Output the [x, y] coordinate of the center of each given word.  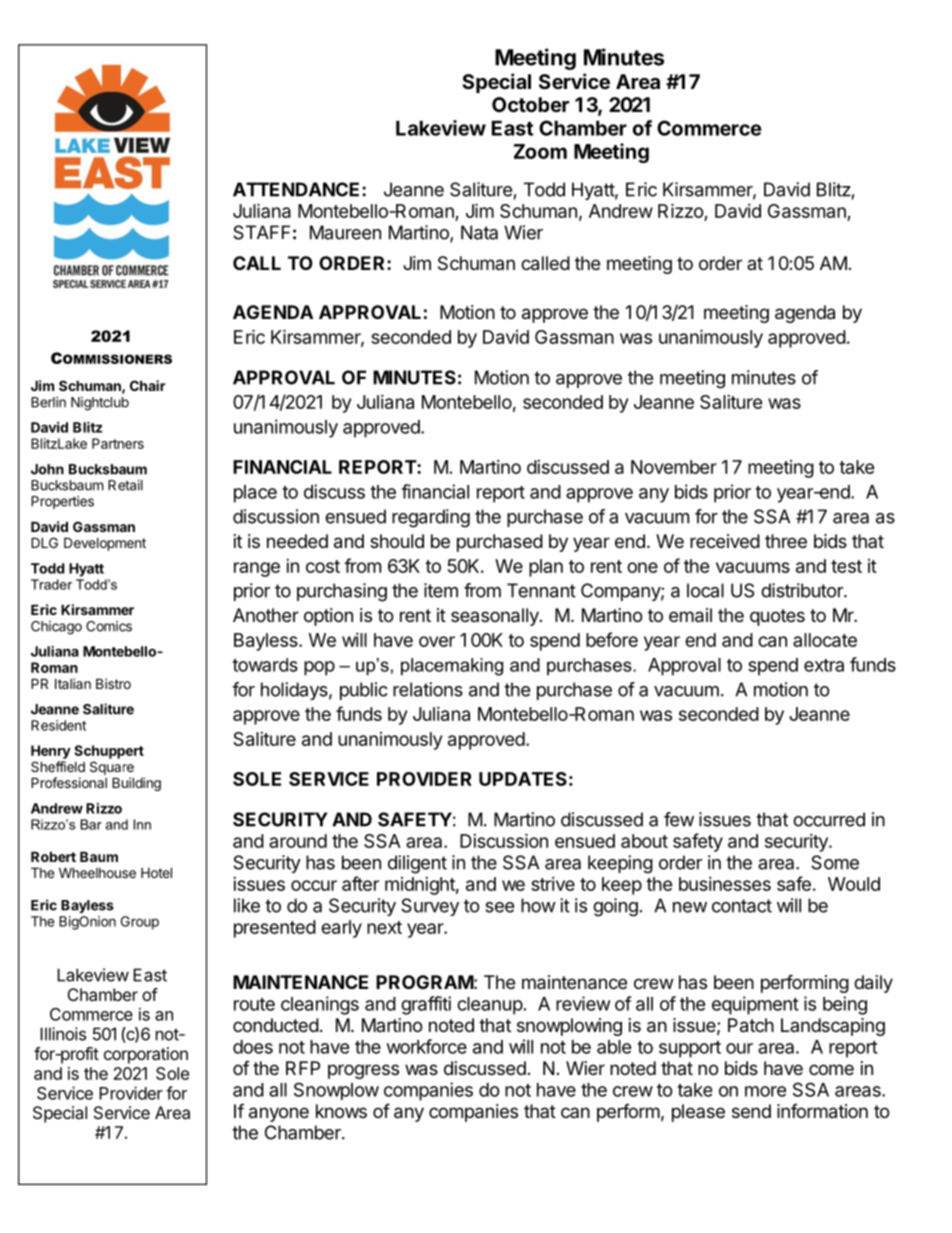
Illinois [63, 1034]
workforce [427, 1046]
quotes [777, 617]
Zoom [540, 151]
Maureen [345, 232]
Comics [109, 626]
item [441, 590]
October [530, 104]
